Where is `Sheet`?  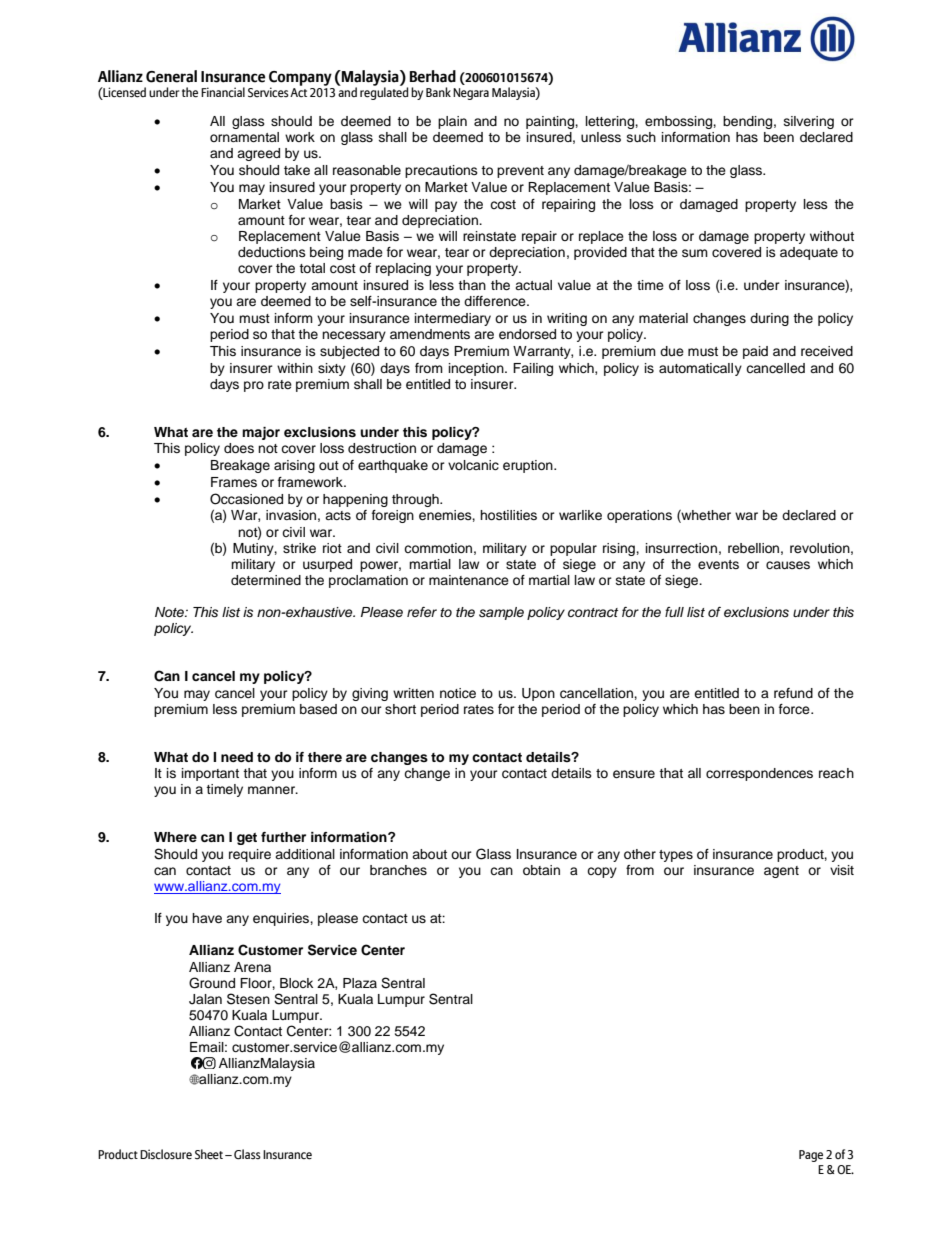
Sheet is located at coordinates (209, 1154).
